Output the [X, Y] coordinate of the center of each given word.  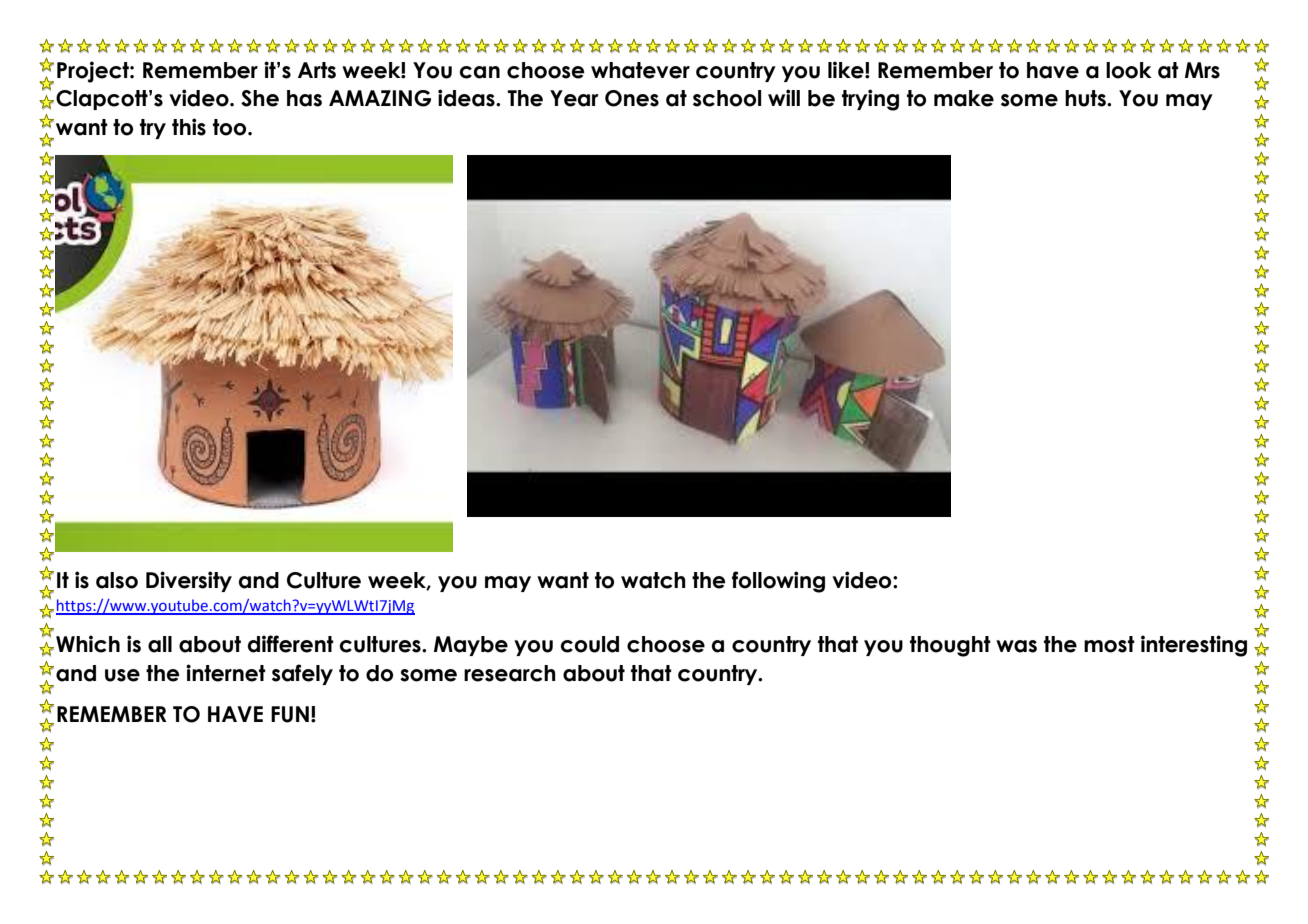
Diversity [189, 581]
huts [1086, 98]
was [1016, 646]
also [117, 580]
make [964, 98]
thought [950, 646]
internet [226, 673]
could [589, 644]
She [260, 98]
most [1109, 644]
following [778, 582]
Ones [632, 98]
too [231, 127]
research [510, 673]
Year [574, 98]
